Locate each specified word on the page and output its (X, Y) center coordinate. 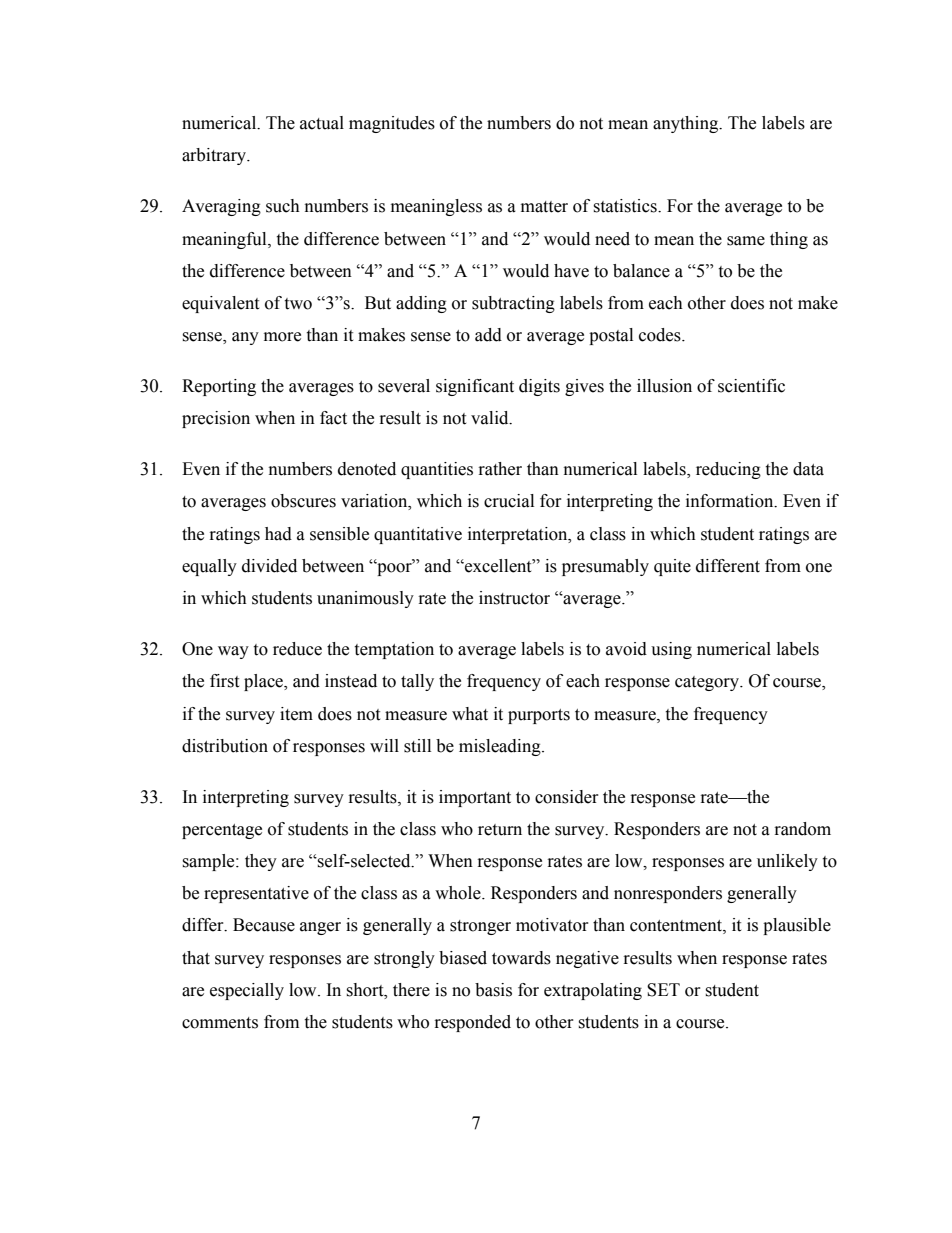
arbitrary (215, 156)
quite (672, 567)
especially (247, 991)
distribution (225, 746)
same (746, 241)
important (475, 798)
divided (269, 566)
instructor (514, 598)
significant (475, 387)
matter (544, 207)
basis (493, 990)
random (803, 829)
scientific (751, 386)
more (282, 337)
